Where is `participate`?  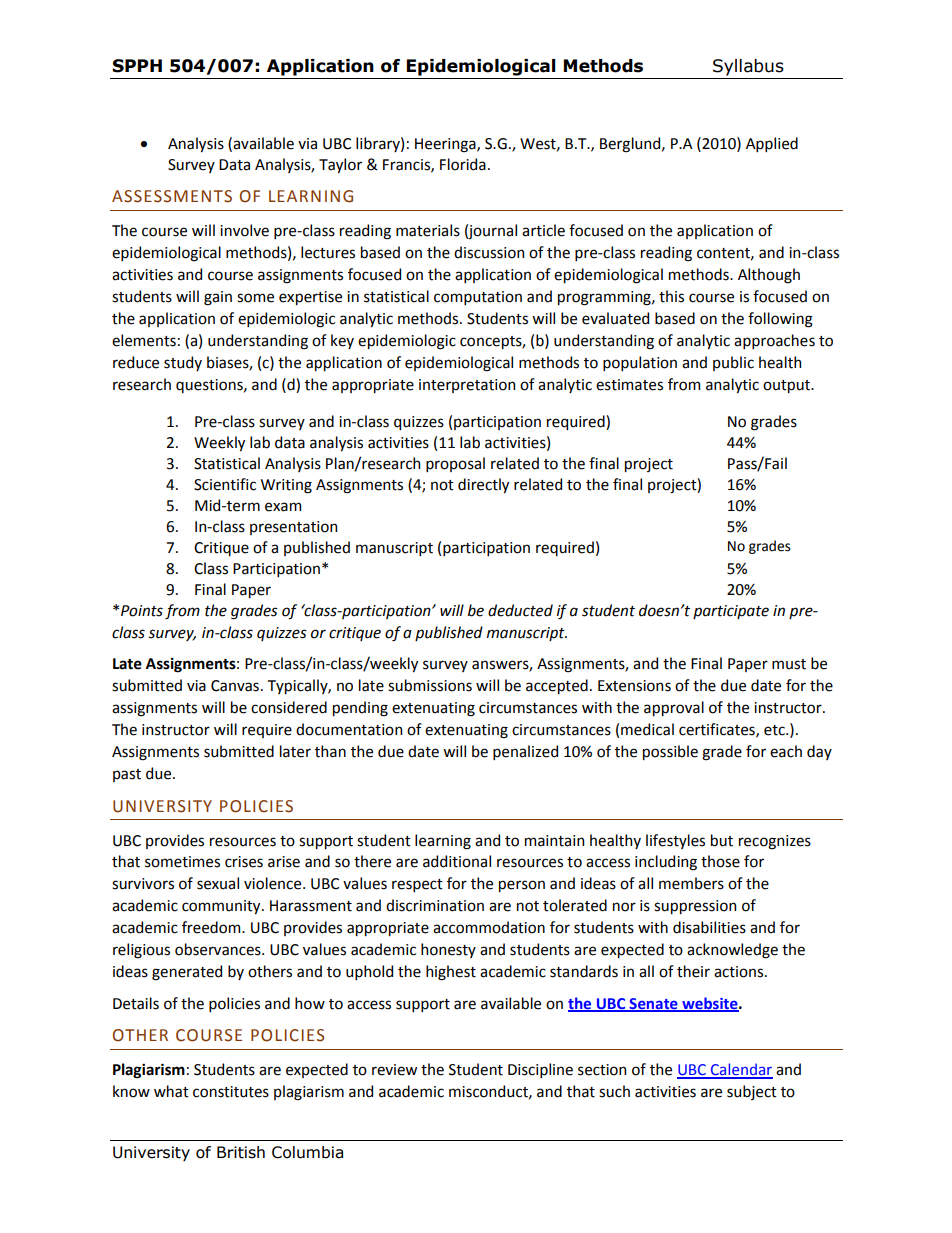
participate is located at coordinates (731, 612).
